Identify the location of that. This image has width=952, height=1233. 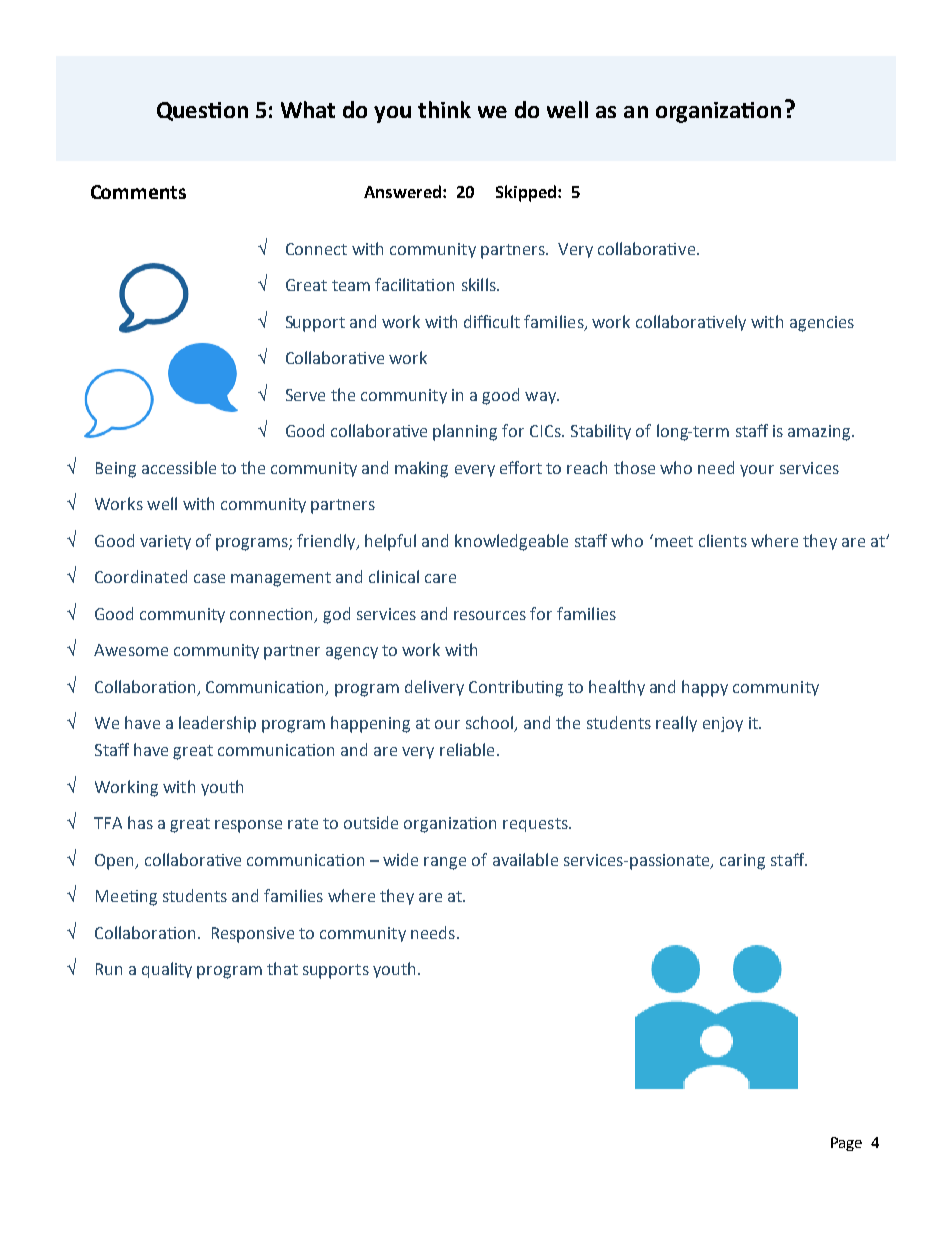
(282, 968).
